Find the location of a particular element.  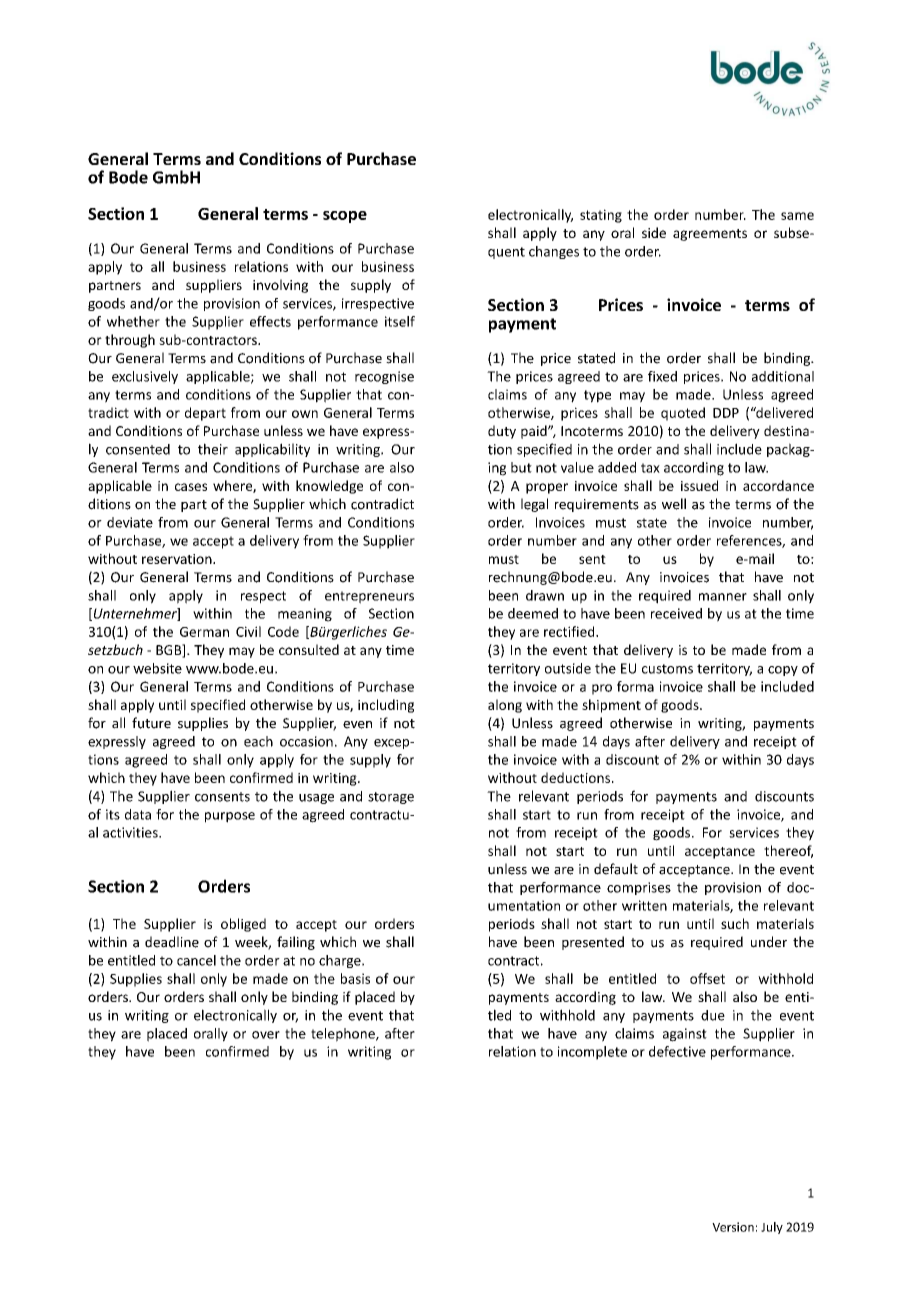

German is located at coordinates (204, 632).
